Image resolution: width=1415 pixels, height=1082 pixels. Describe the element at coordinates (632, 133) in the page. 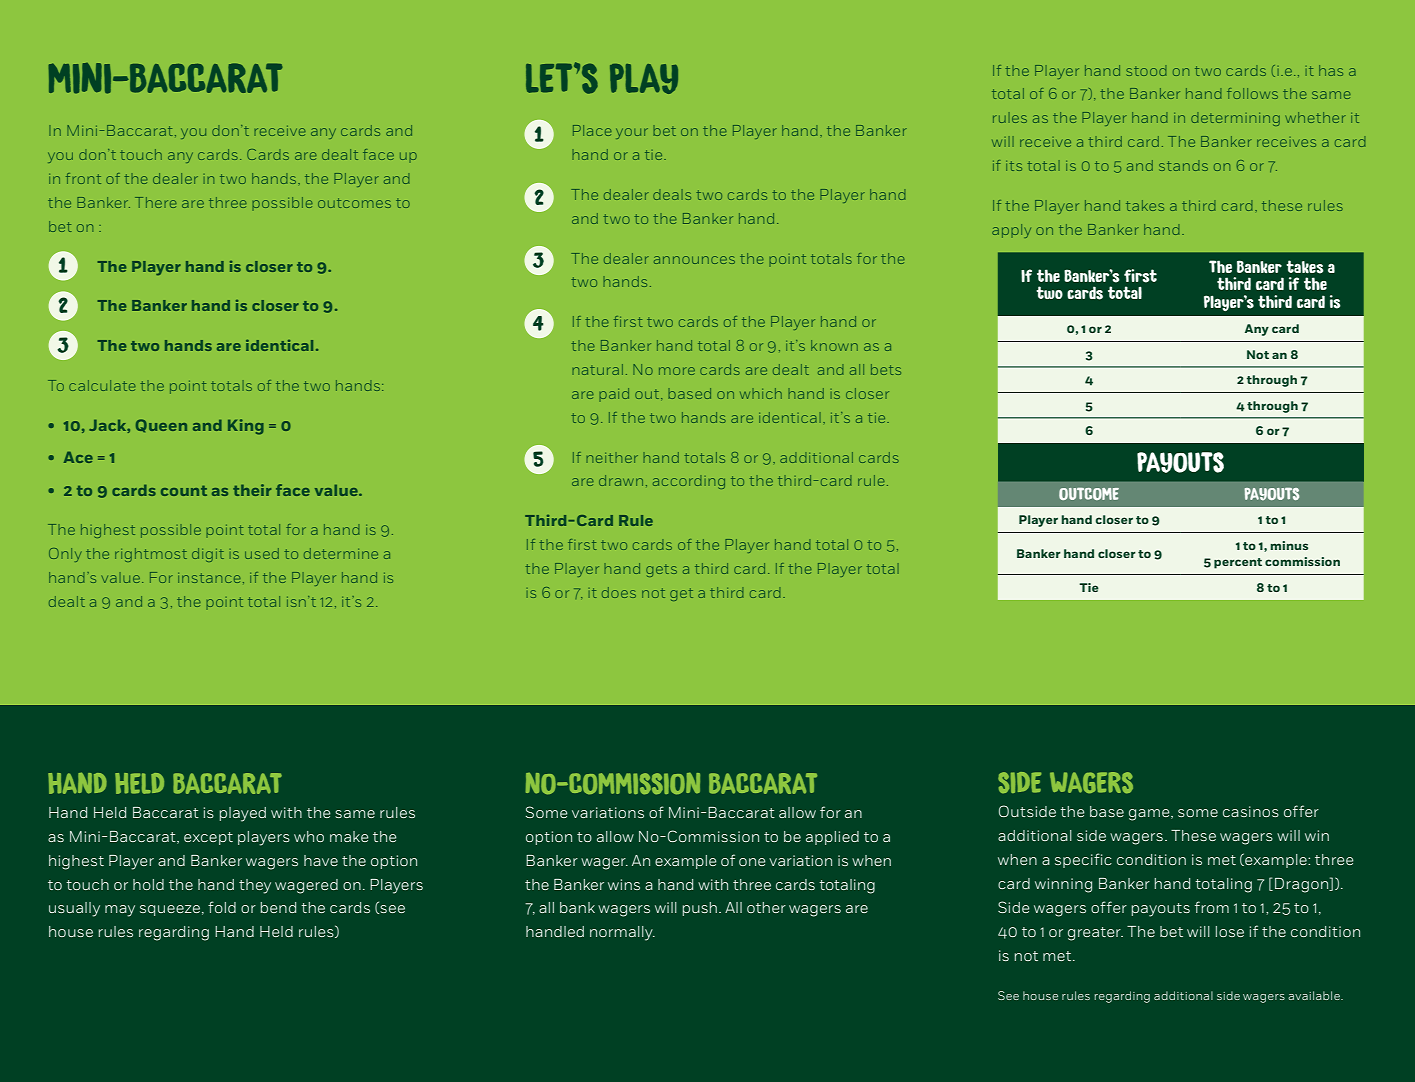

I see `your` at that location.
